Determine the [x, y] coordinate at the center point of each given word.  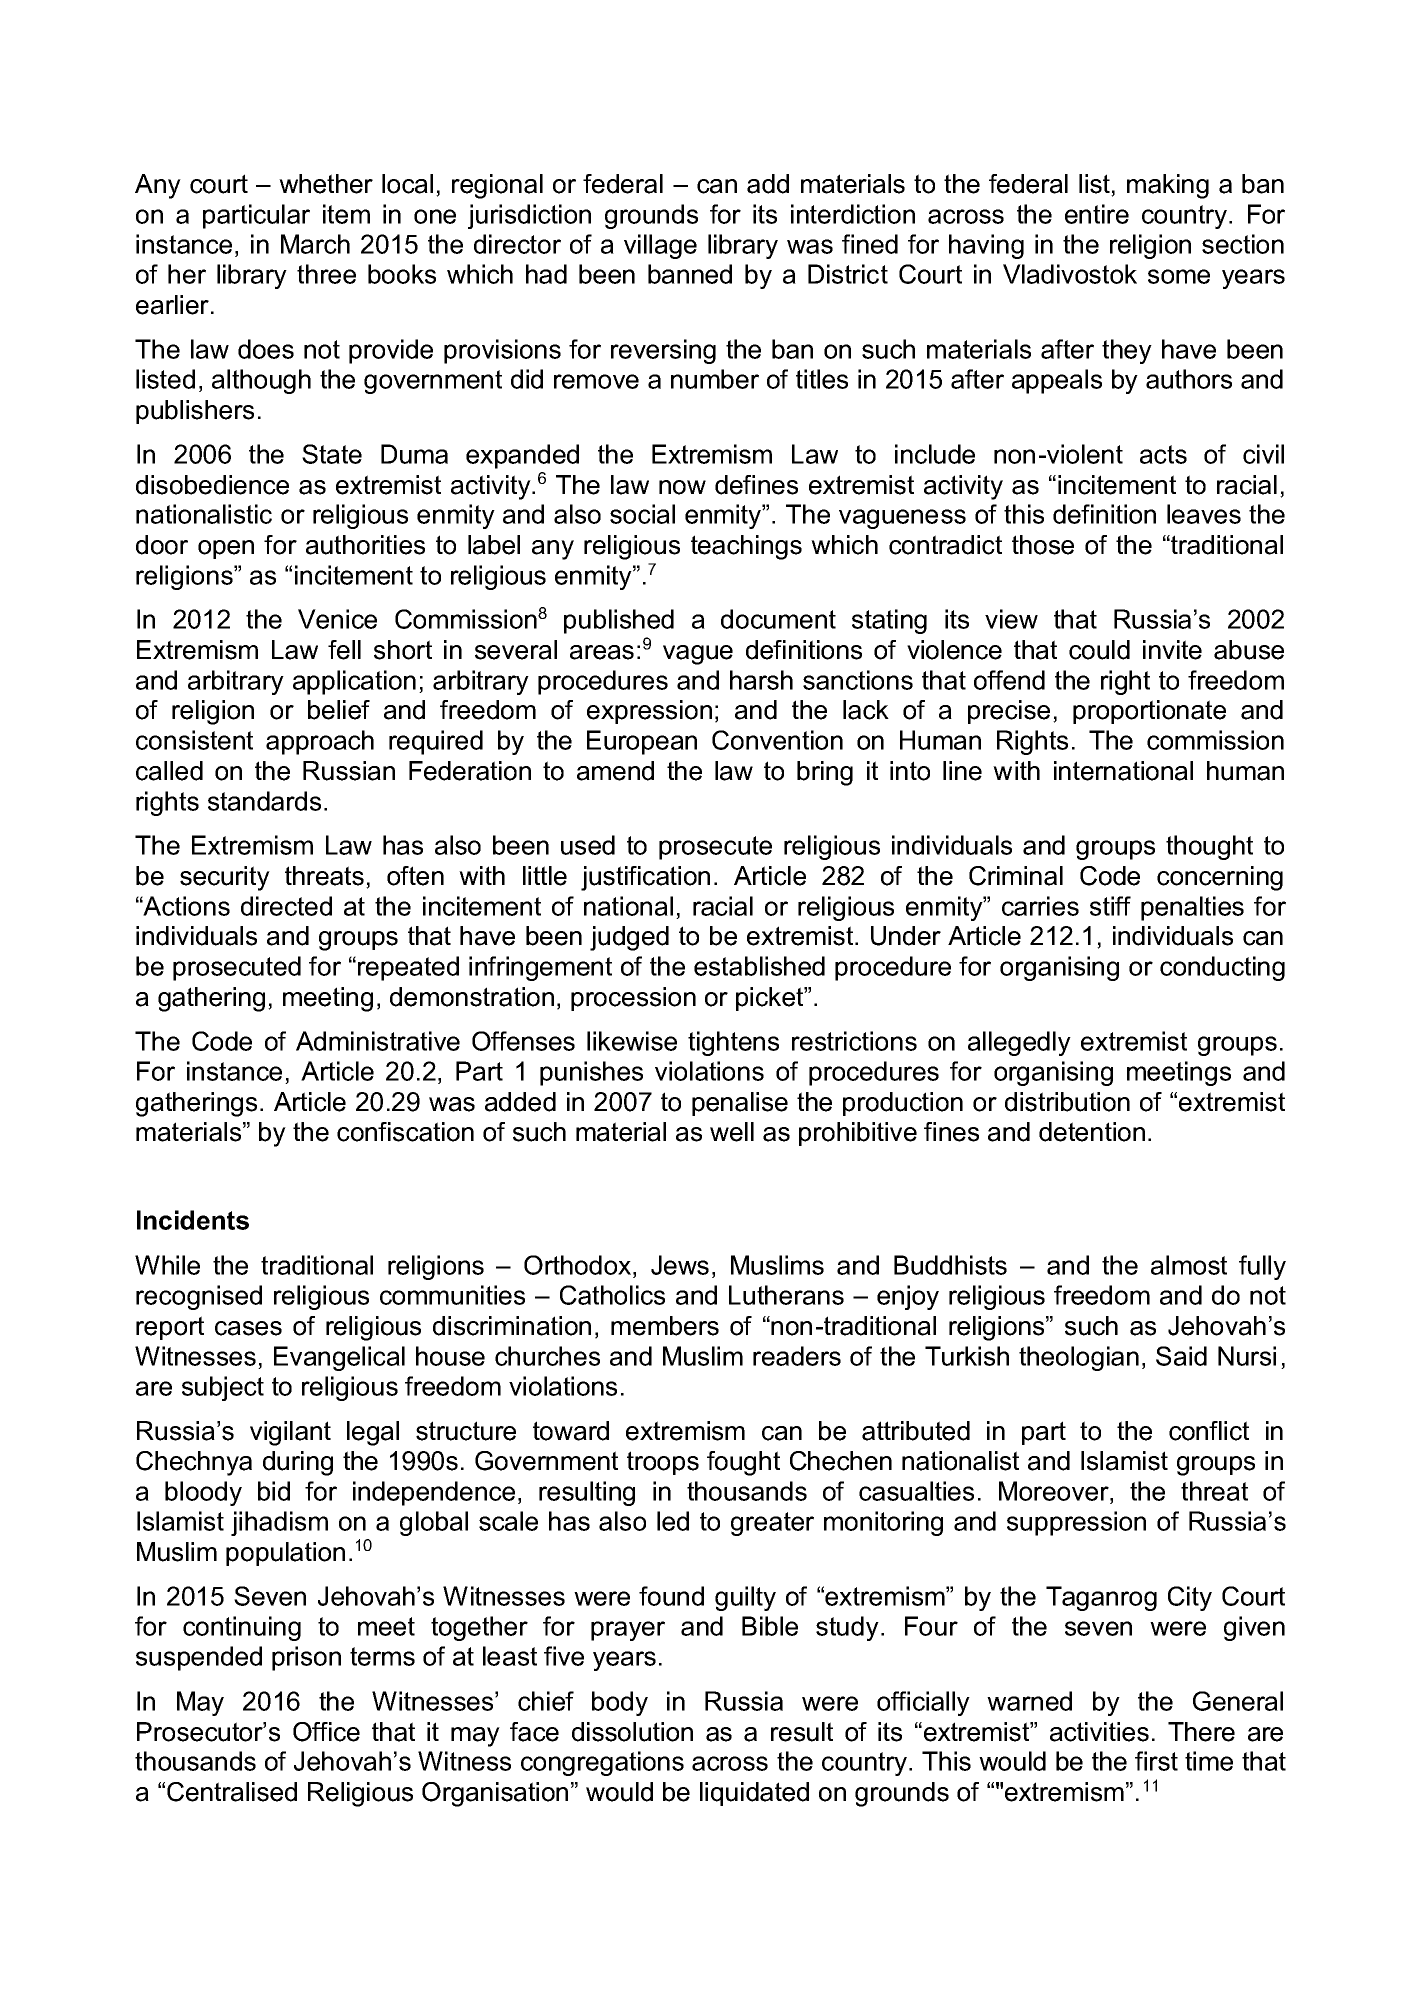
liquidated [754, 1794]
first [1156, 1761]
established [759, 966]
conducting [1222, 968]
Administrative [378, 1041]
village [660, 246]
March [315, 244]
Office [326, 1732]
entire [1097, 214]
